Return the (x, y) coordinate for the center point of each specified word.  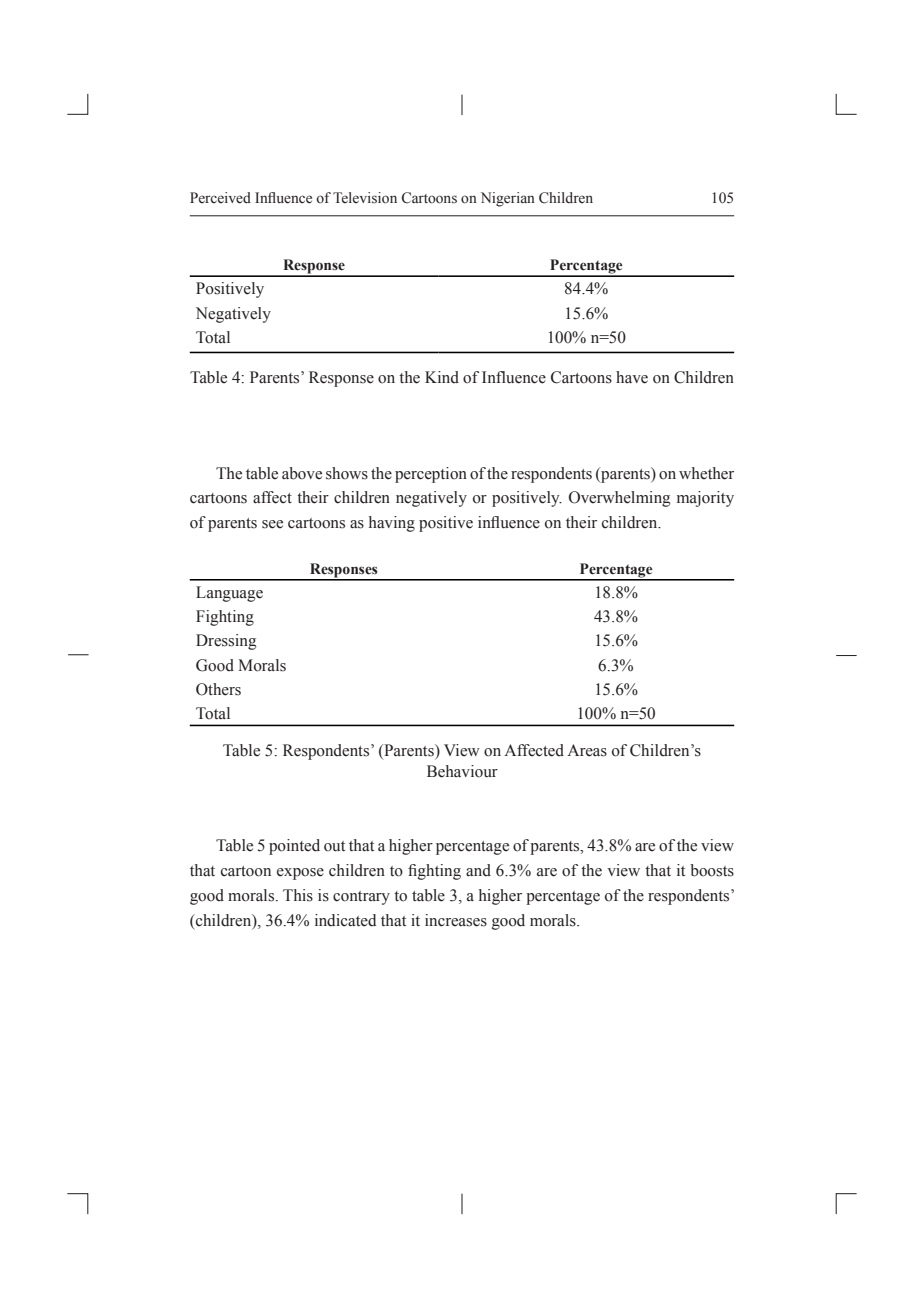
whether (706, 473)
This (298, 895)
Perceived (220, 198)
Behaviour (462, 771)
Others (218, 689)
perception (431, 475)
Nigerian (508, 199)
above (302, 473)
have (632, 377)
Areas (587, 750)
